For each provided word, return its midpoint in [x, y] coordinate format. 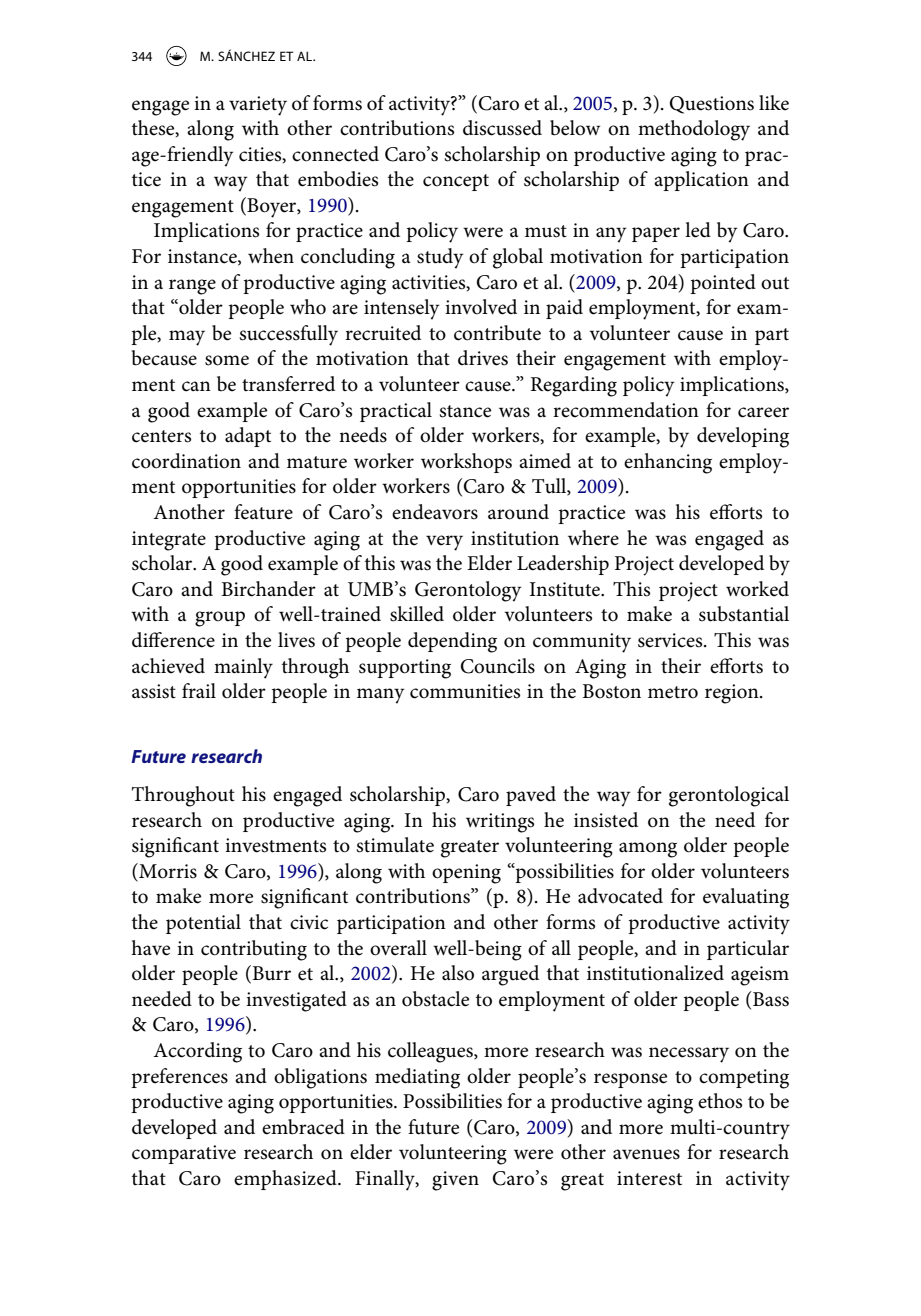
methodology [694, 130]
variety [258, 106]
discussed [502, 128]
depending [452, 642]
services [671, 640]
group [220, 619]
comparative [184, 1154]
